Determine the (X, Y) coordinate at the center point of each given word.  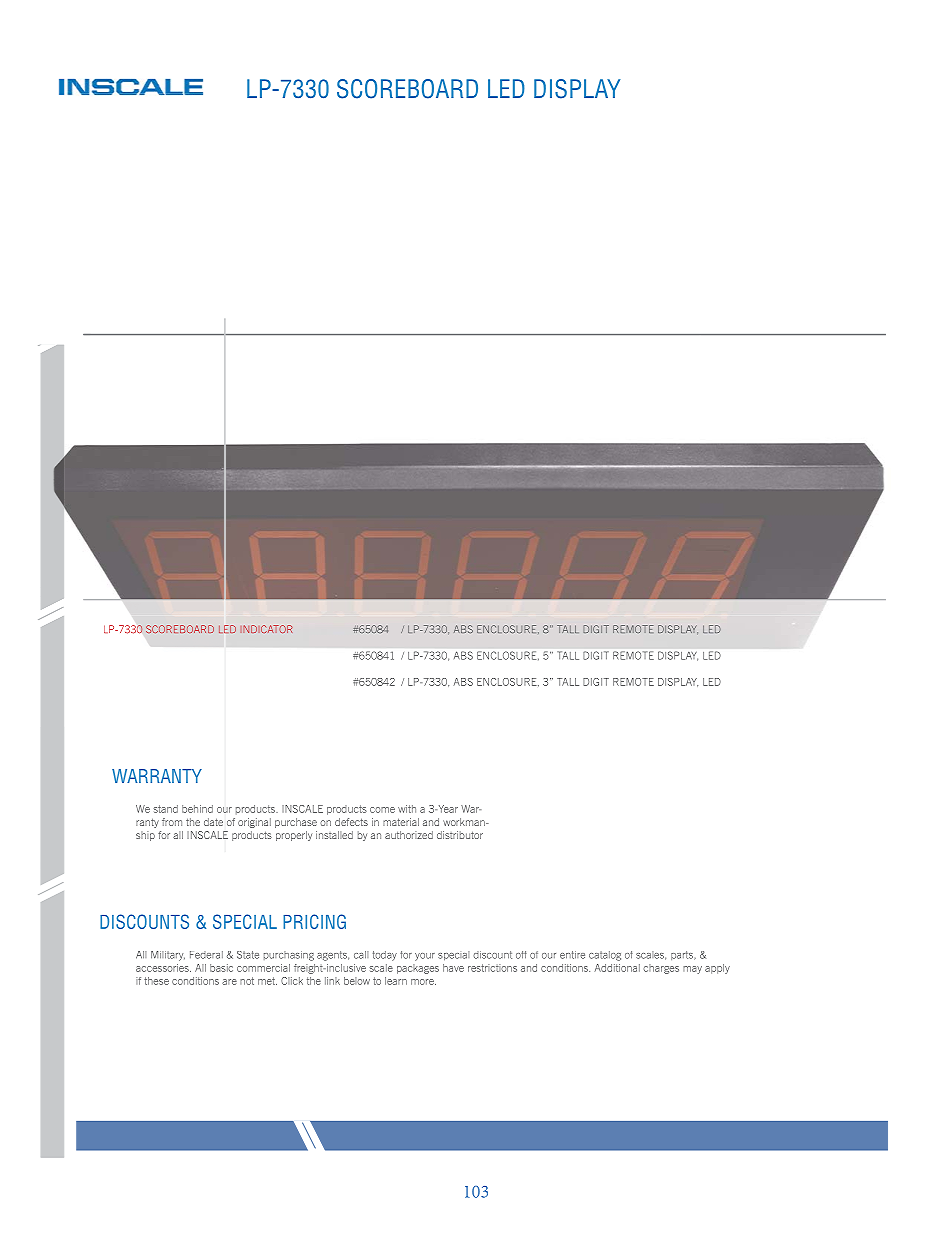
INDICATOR (267, 629)
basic (221, 968)
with (407, 809)
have (453, 968)
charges (661, 969)
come (382, 810)
